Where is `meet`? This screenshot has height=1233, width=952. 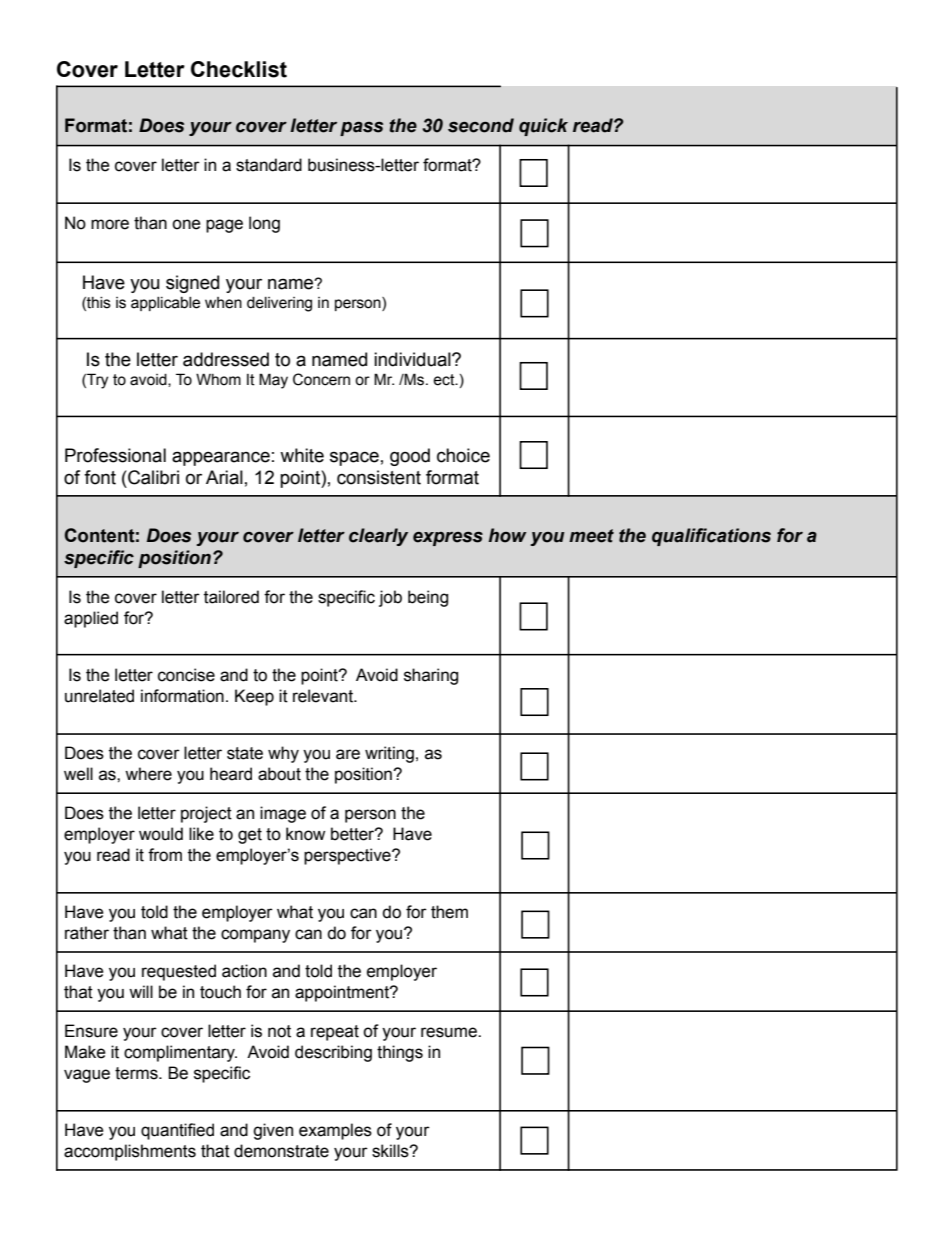 meet is located at coordinates (591, 536).
